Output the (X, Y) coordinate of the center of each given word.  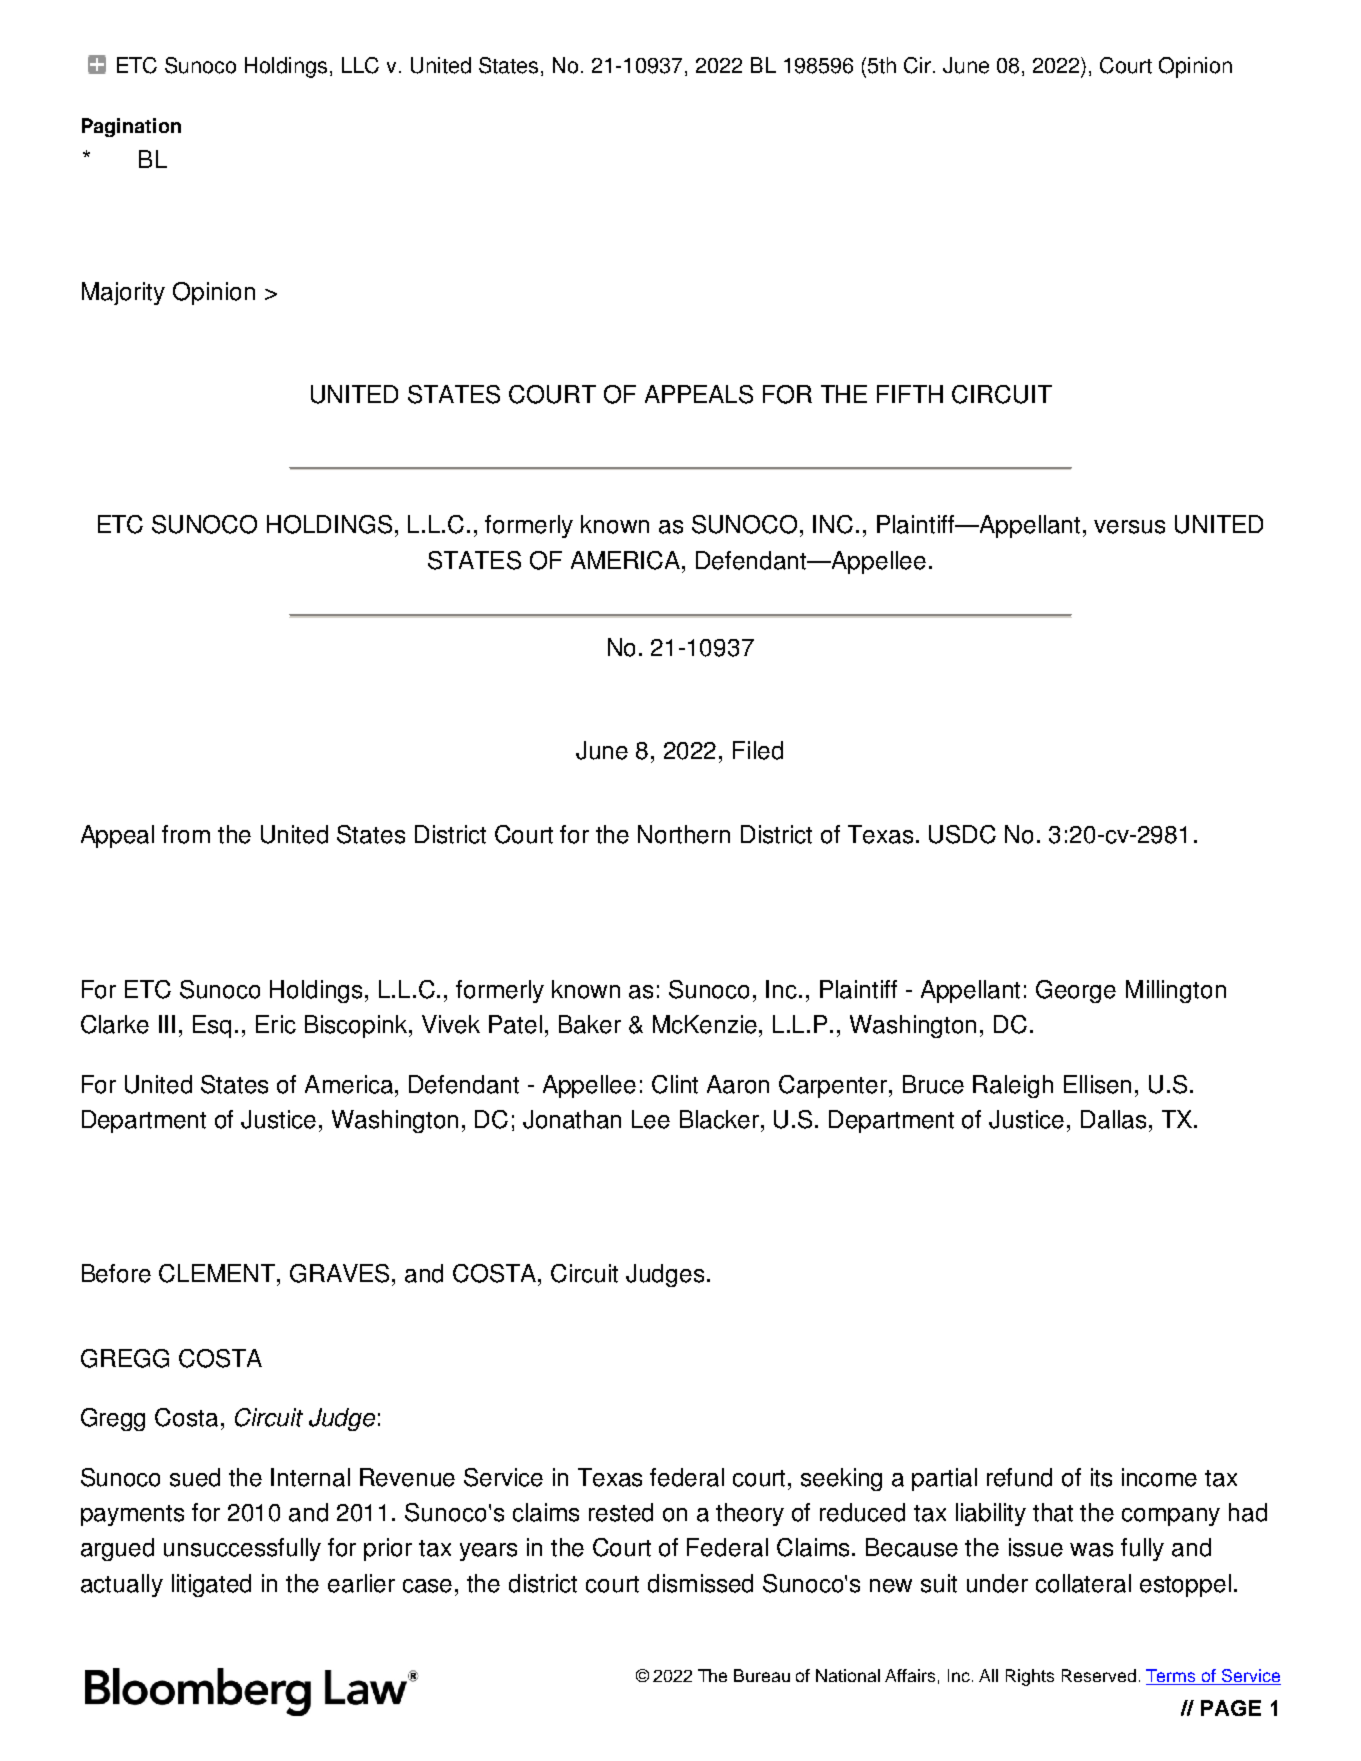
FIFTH (910, 394)
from (186, 834)
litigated (211, 1585)
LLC (360, 65)
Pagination (131, 127)
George (1076, 991)
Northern (684, 834)
